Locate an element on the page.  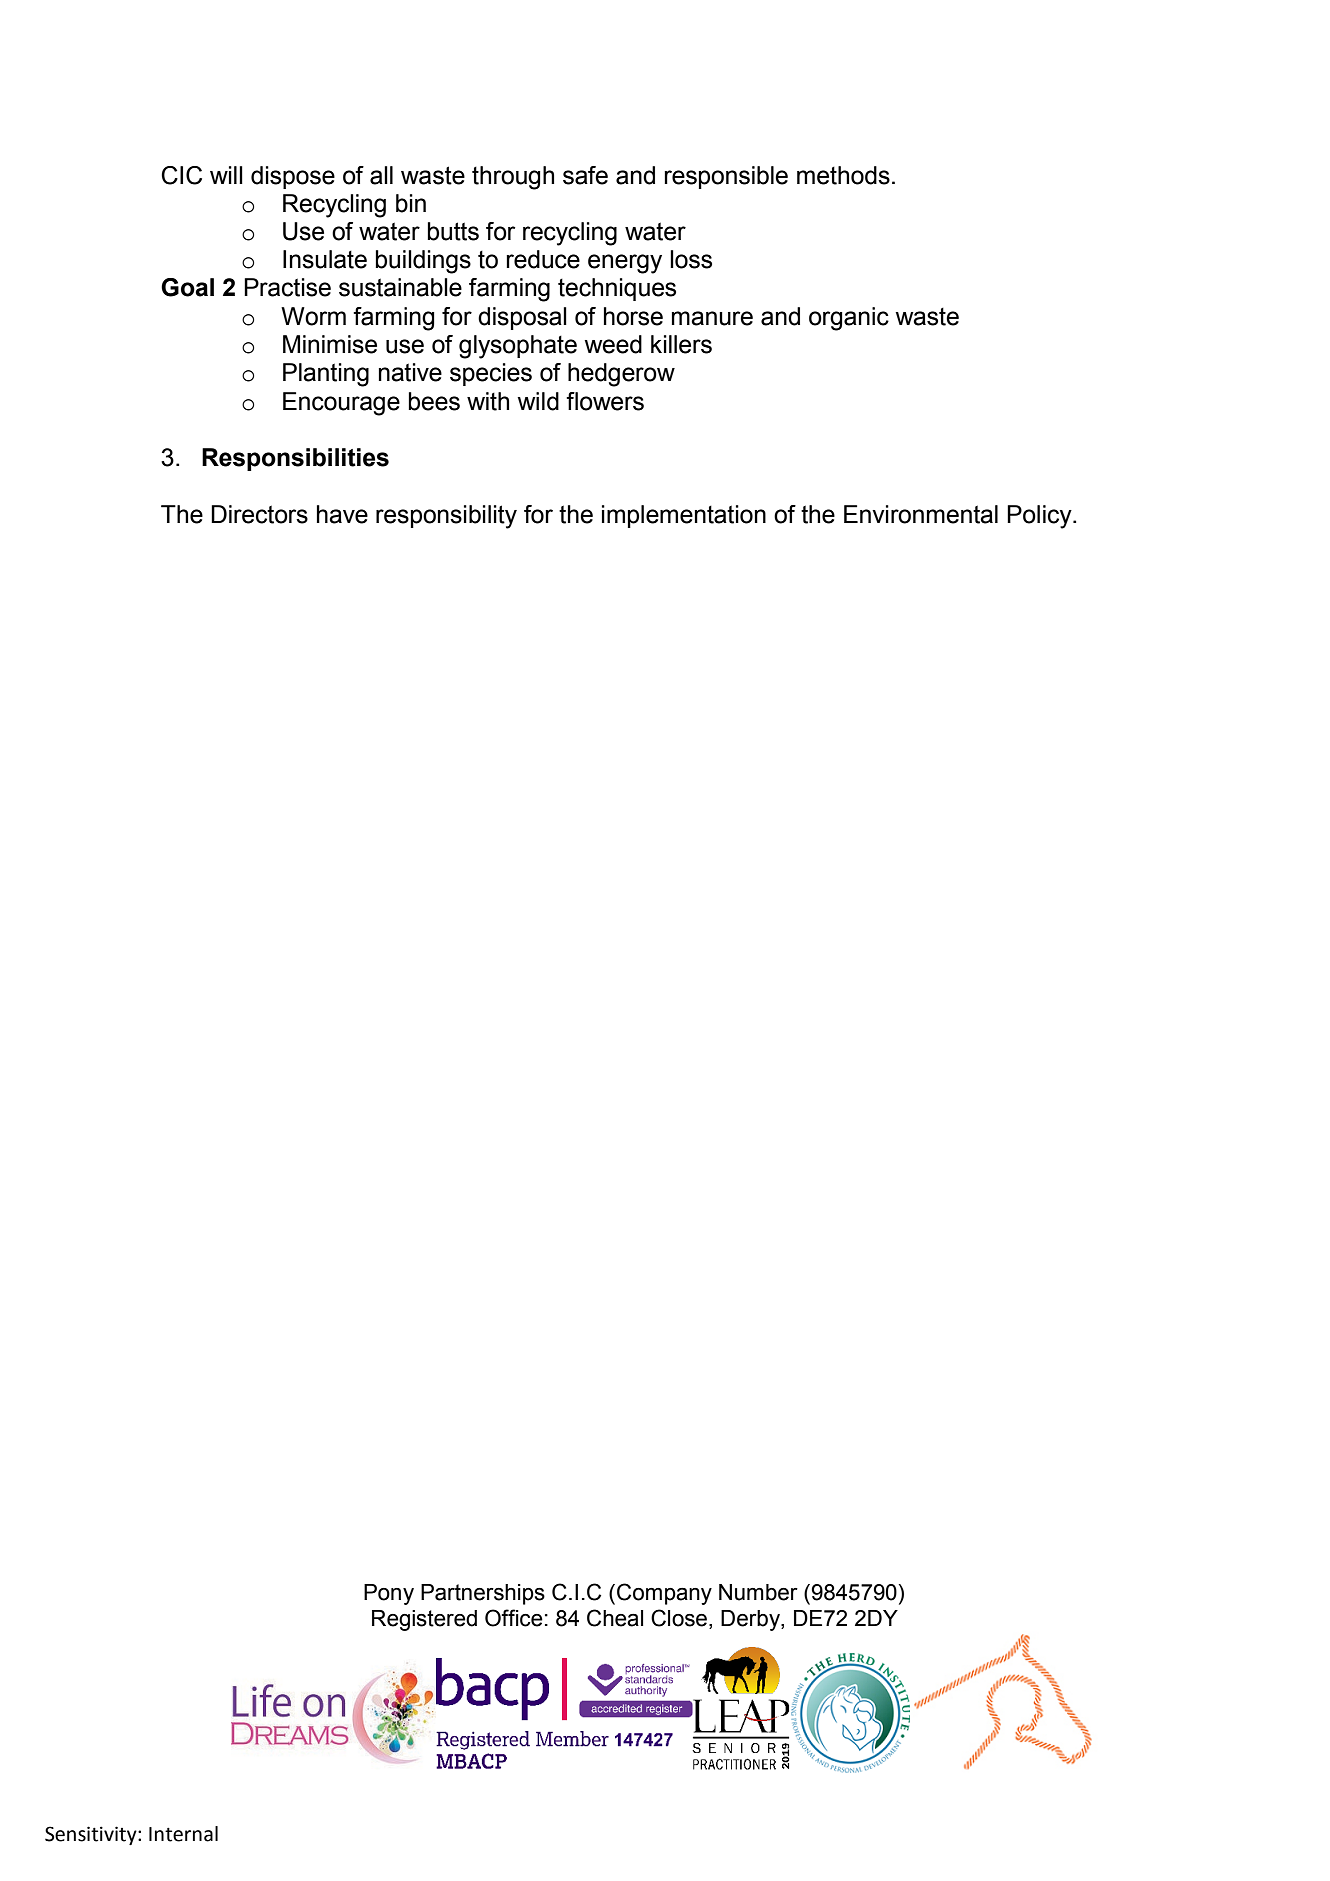
dispose is located at coordinates (293, 177).
